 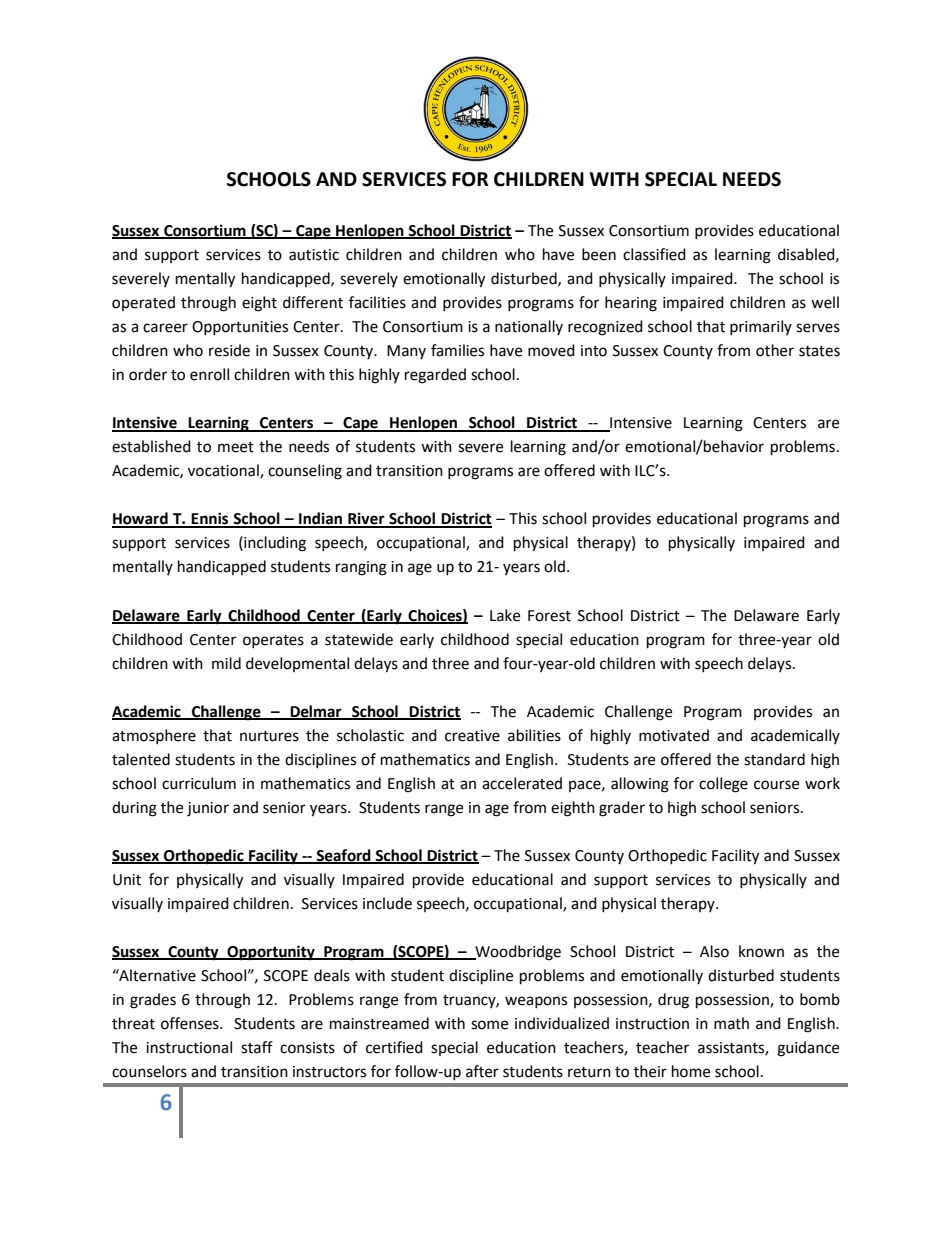 What do you see at coordinates (224, 471) in the document?
I see `vocational` at bounding box center [224, 471].
